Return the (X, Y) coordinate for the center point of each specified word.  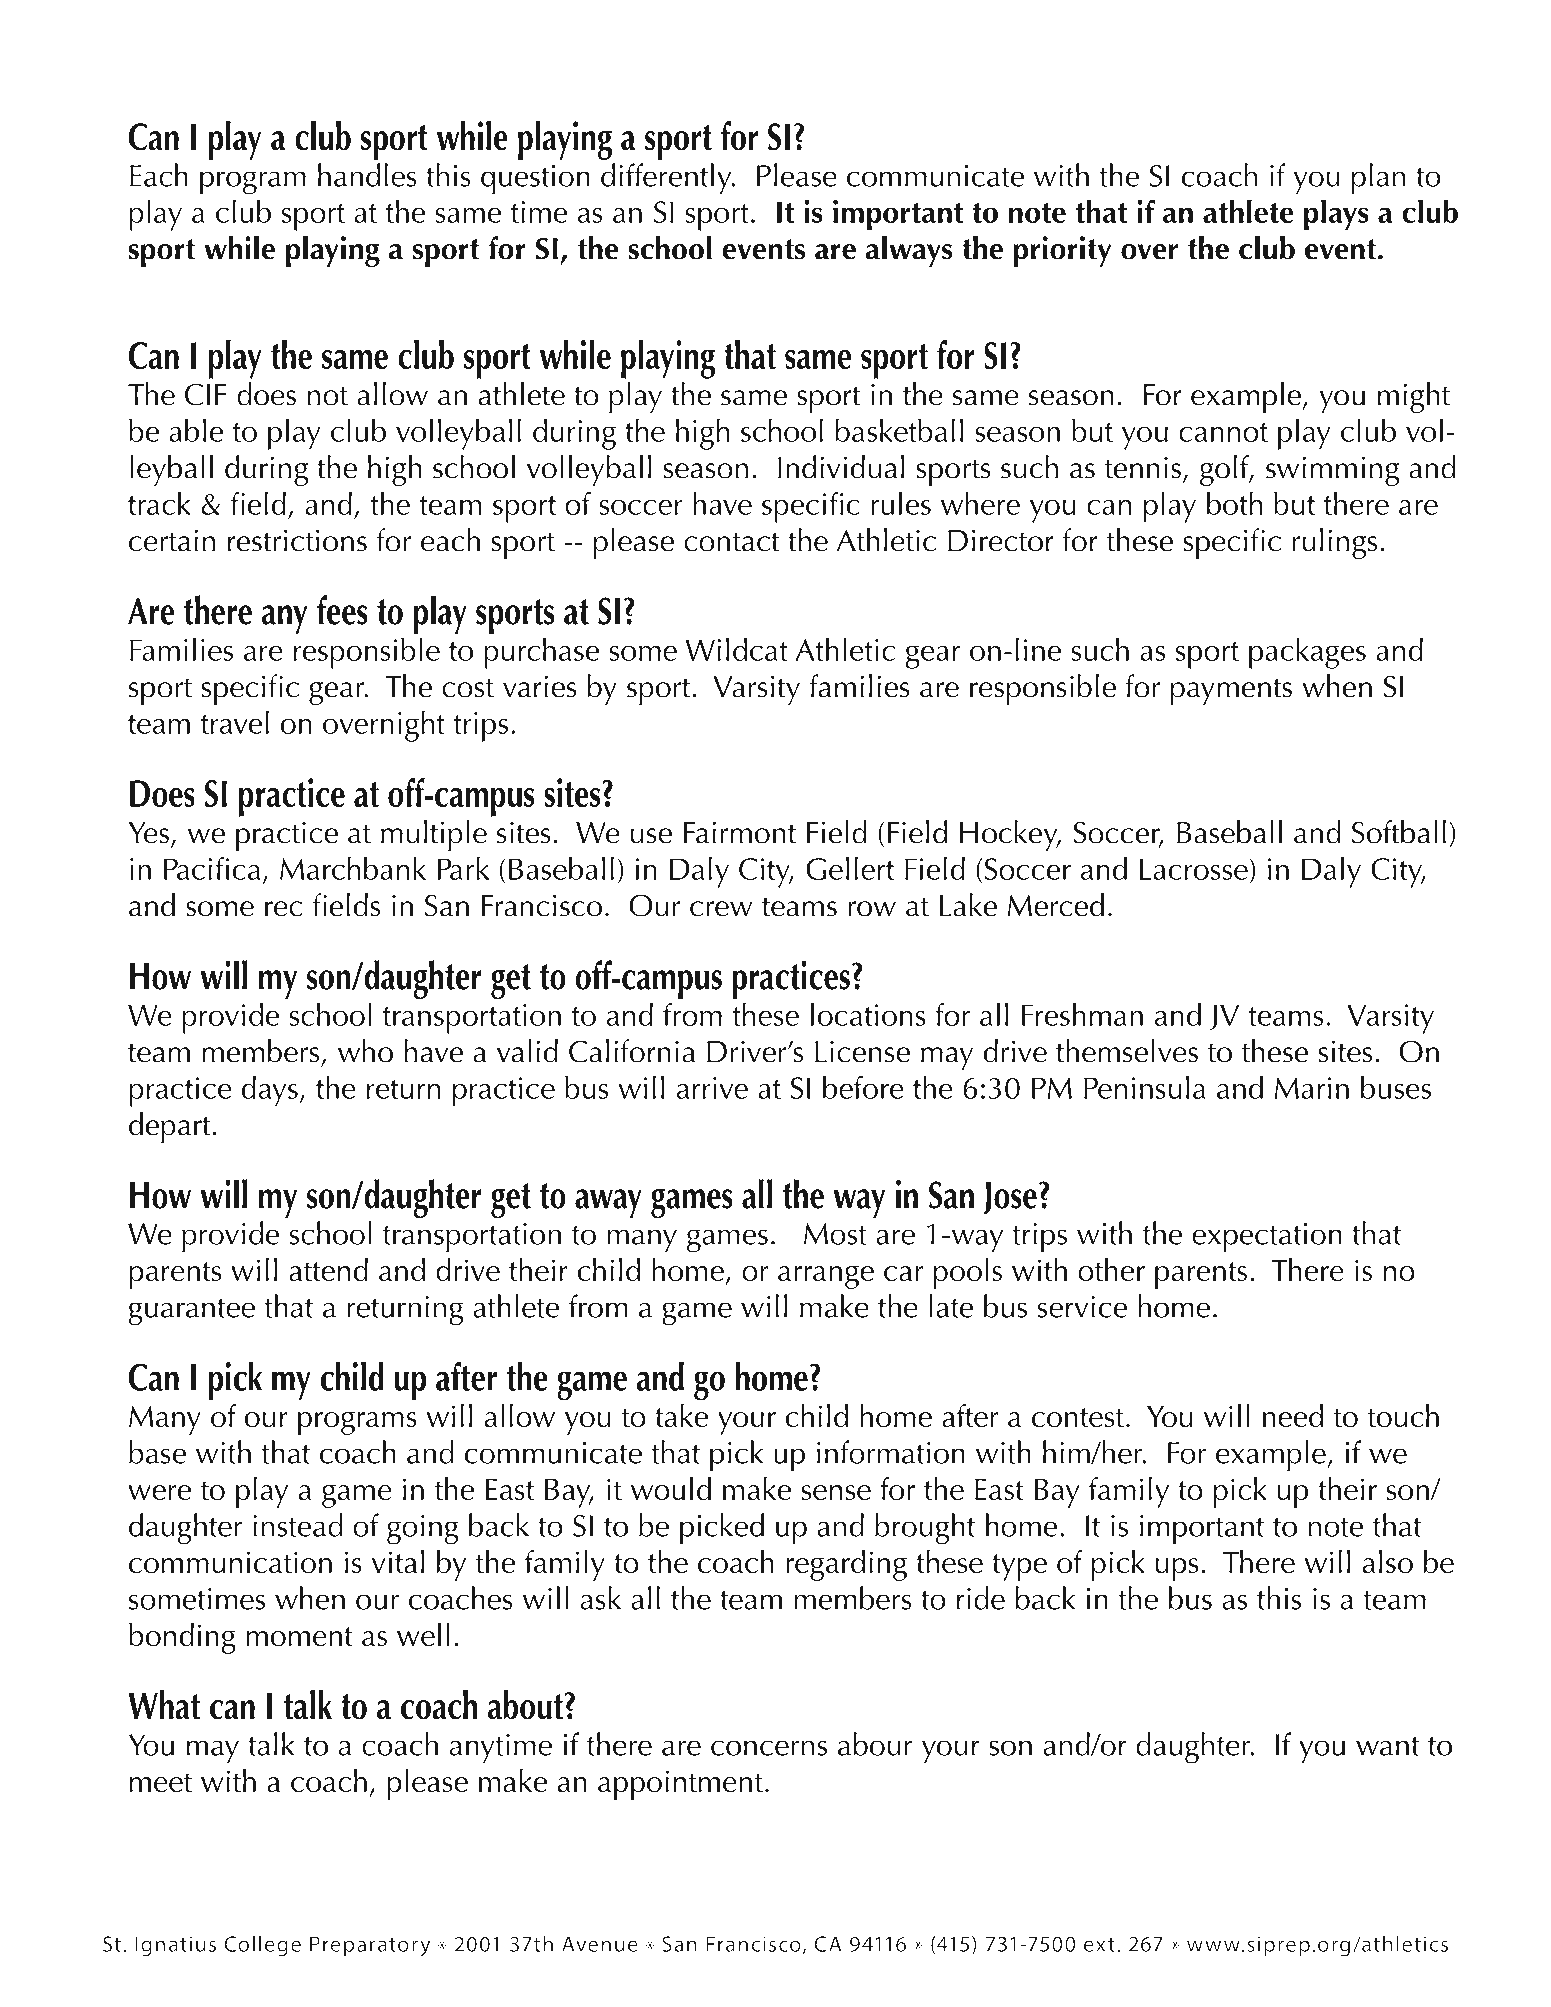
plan (1378, 179)
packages (1307, 653)
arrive (712, 1088)
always (908, 251)
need (1293, 1415)
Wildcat (736, 649)
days (269, 1091)
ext (1099, 1945)
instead (298, 1525)
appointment (680, 1785)
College (262, 1946)
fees (342, 610)
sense (836, 1492)
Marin (1312, 1088)
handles (367, 175)
